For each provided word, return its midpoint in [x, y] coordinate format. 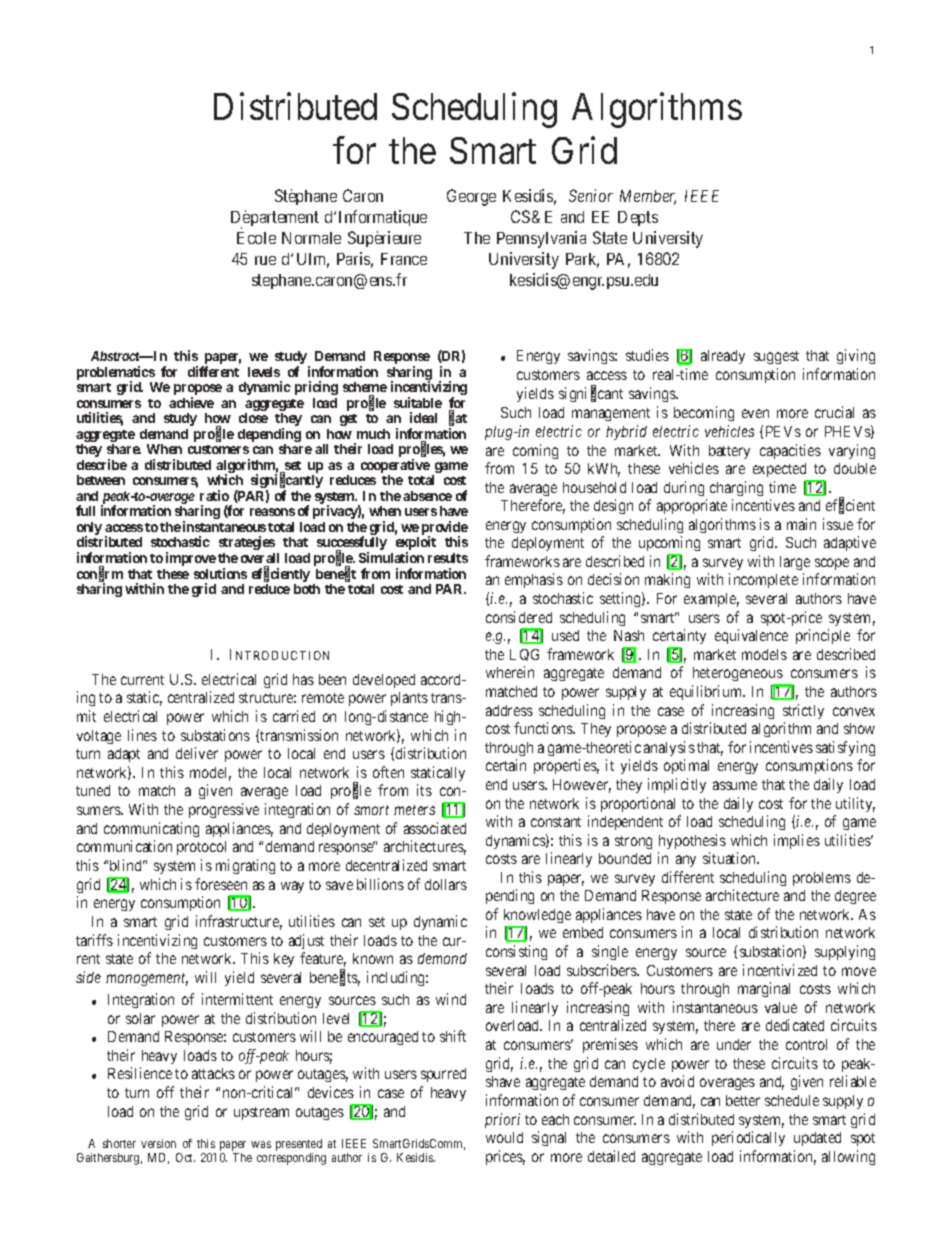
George [471, 197]
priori [502, 1120]
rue [265, 260]
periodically [748, 1138]
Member [648, 197]
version [158, 1143]
